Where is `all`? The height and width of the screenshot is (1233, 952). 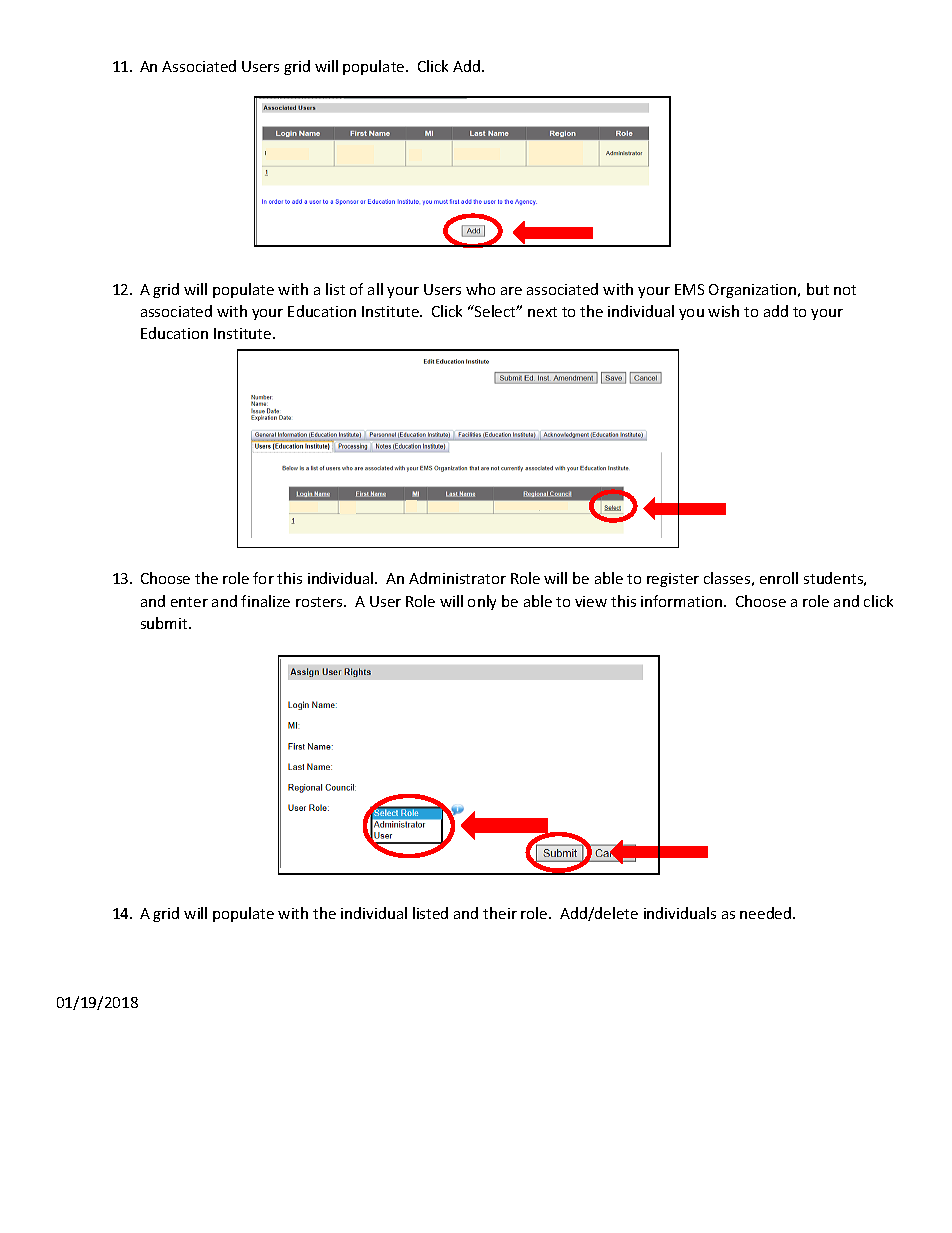 all is located at coordinates (375, 289).
